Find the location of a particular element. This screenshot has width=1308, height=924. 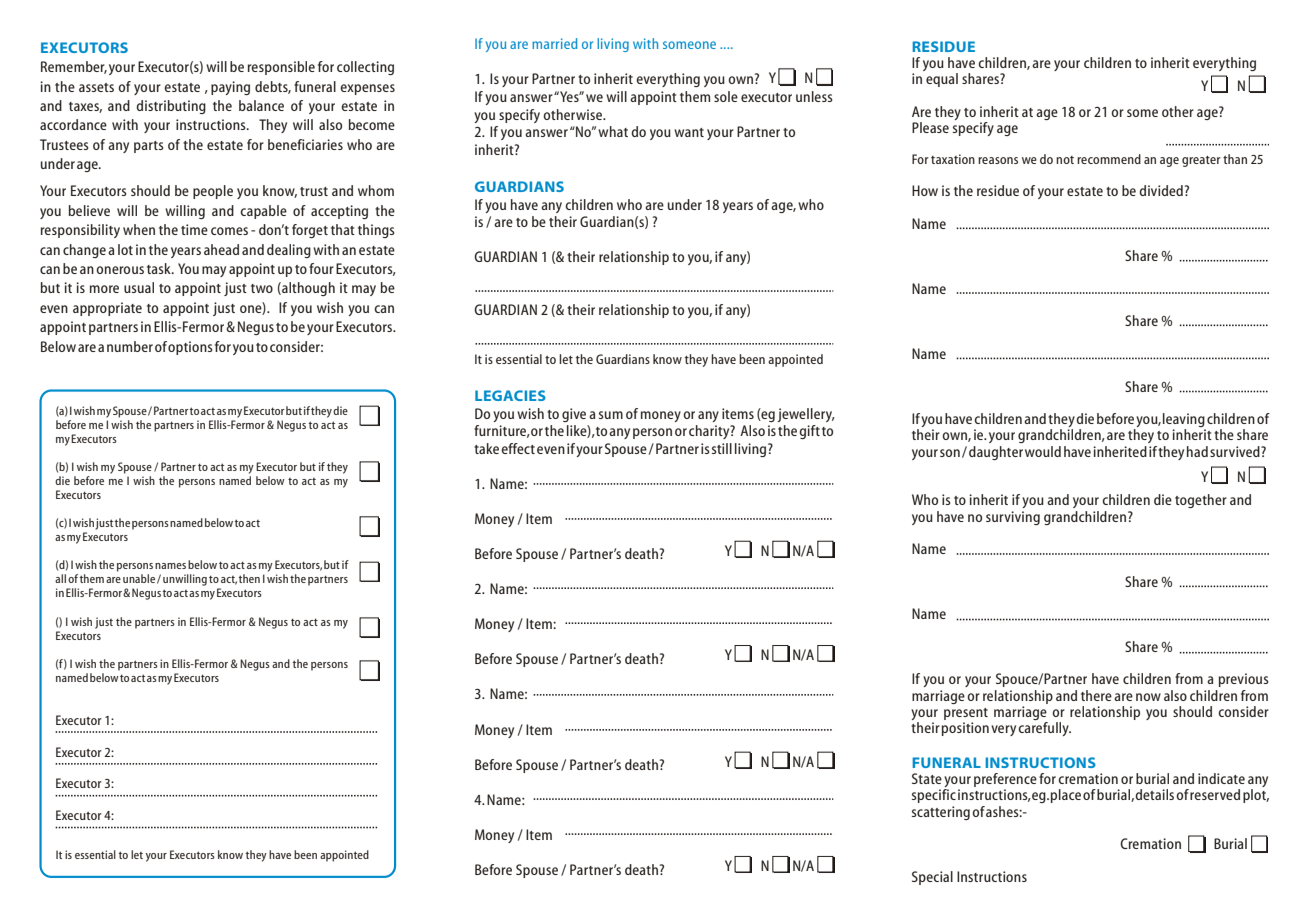

divided is located at coordinates (1161, 190).
